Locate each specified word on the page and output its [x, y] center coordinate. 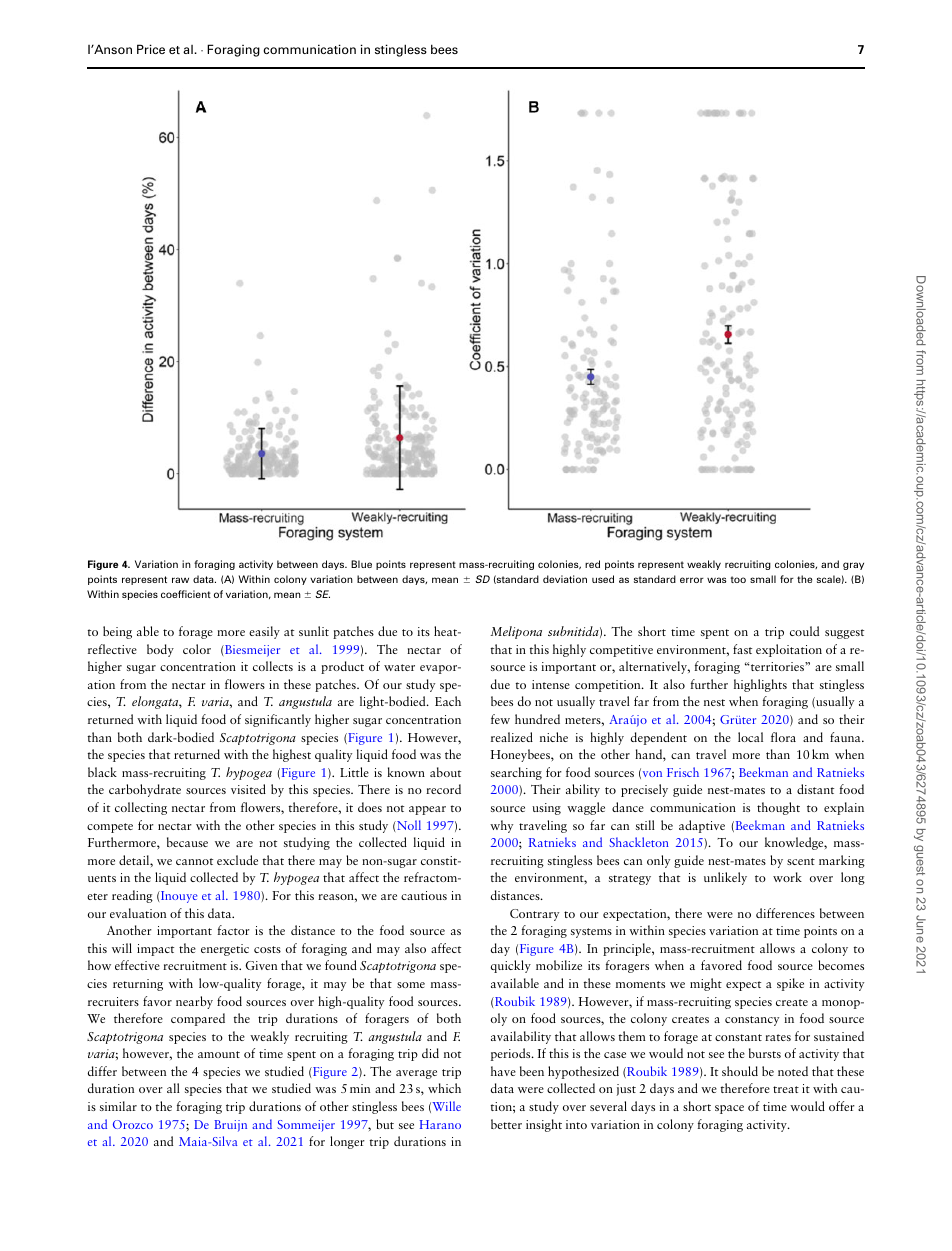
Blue [361, 564]
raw [180, 580]
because [187, 842]
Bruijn [230, 1126]
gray [853, 566]
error [692, 580]
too [738, 579]
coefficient [186, 594]
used [603, 579]
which [444, 1088]
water [399, 667]
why [501, 826]
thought [778, 808]
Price [151, 49]
